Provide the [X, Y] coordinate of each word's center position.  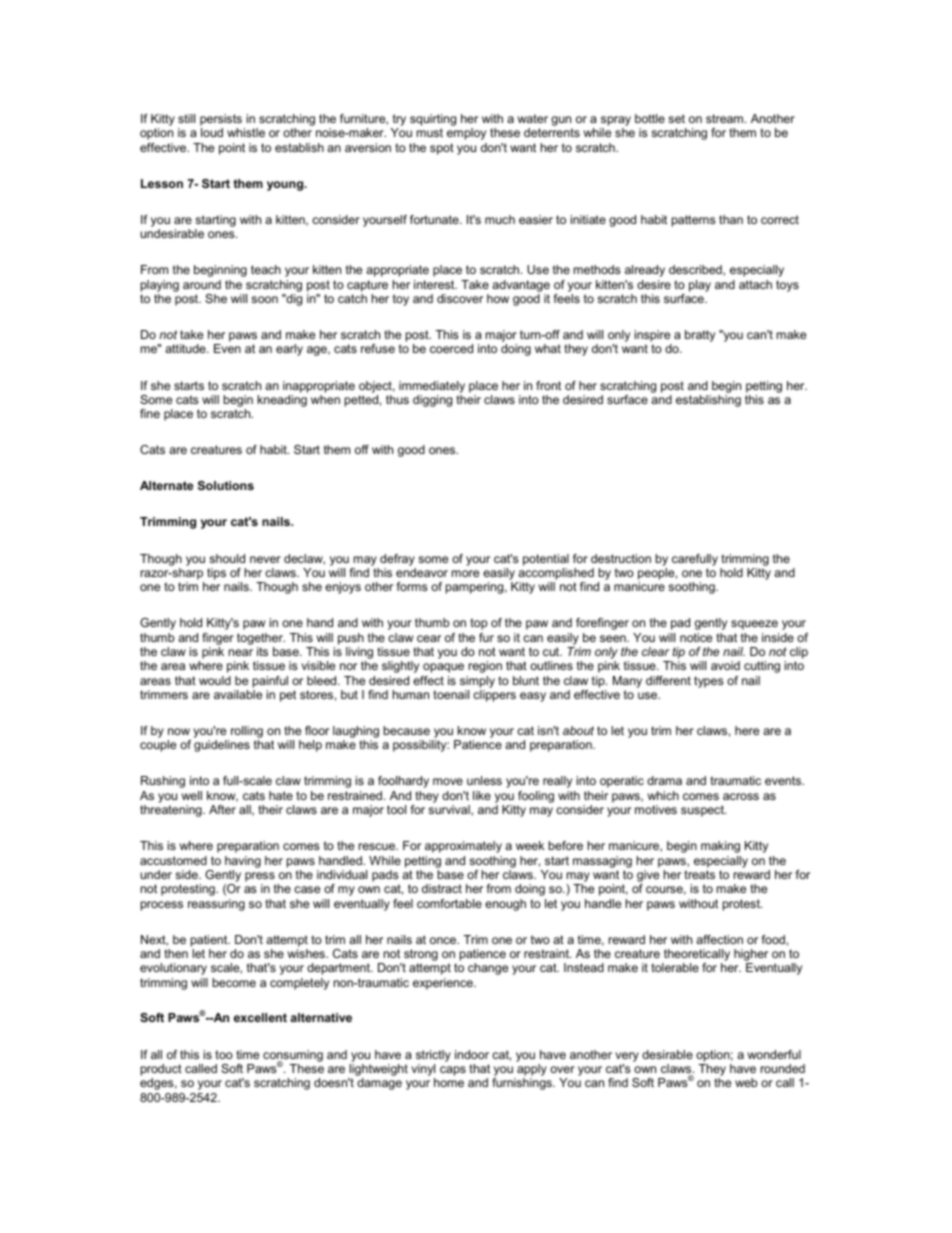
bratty [700, 336]
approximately [463, 847]
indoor [472, 1054]
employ [466, 134]
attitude [186, 348]
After [222, 809]
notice [696, 637]
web [746, 1082]
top [478, 624]
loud [212, 132]
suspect [703, 811]
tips [216, 574]
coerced [451, 348]
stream [726, 118]
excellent [260, 1017]
